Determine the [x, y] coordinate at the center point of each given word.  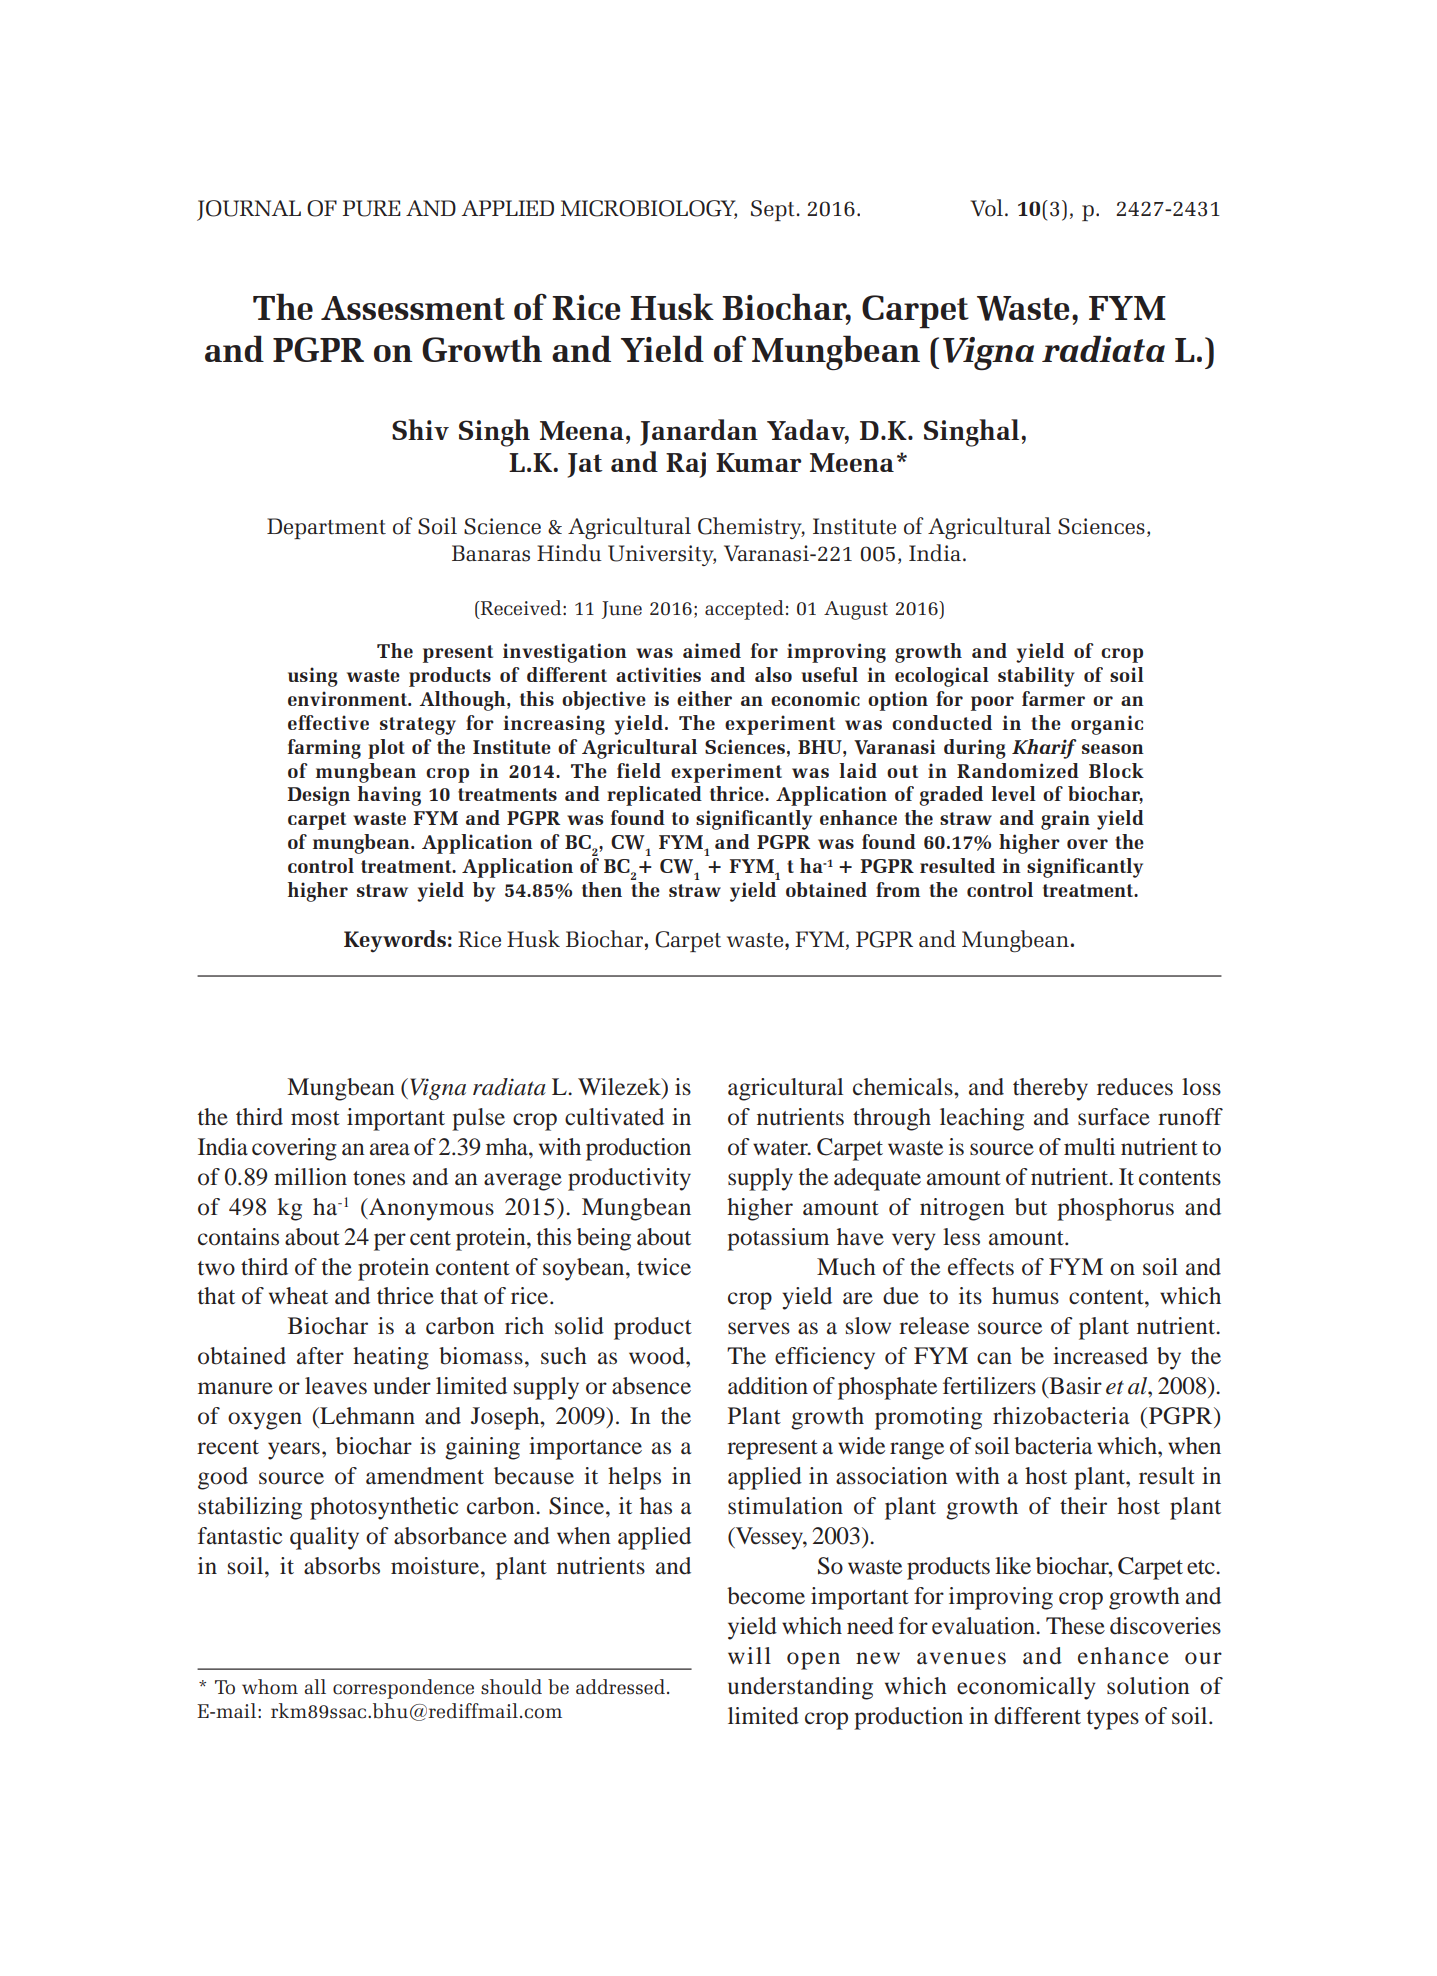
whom [270, 1687]
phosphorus [1115, 1209]
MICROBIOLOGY [649, 209]
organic [1107, 725]
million [310, 1177]
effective [328, 722]
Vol [986, 208]
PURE [372, 208]
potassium [778, 1239]
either [704, 698]
